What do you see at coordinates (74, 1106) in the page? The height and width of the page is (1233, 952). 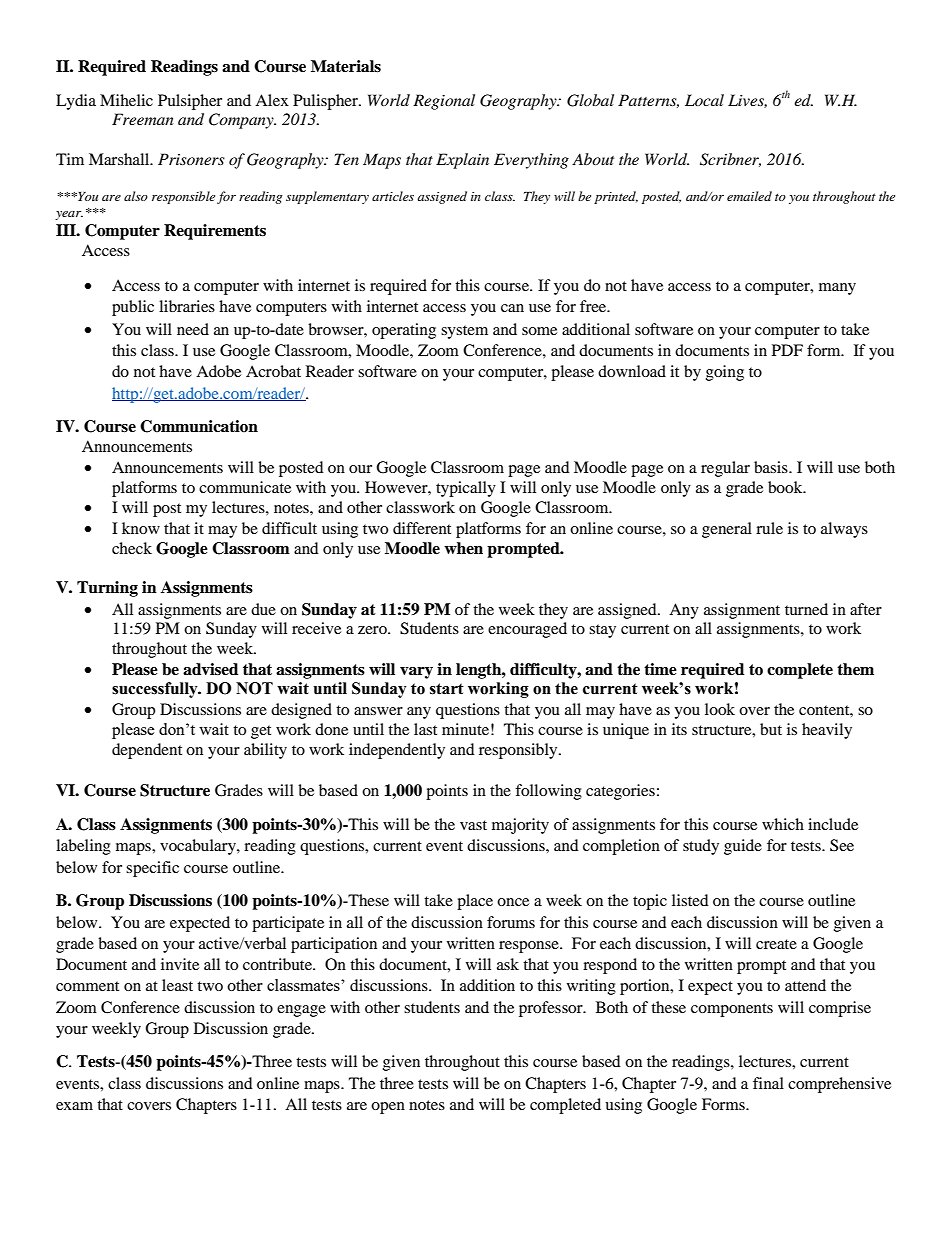 I see `exam` at bounding box center [74, 1106].
